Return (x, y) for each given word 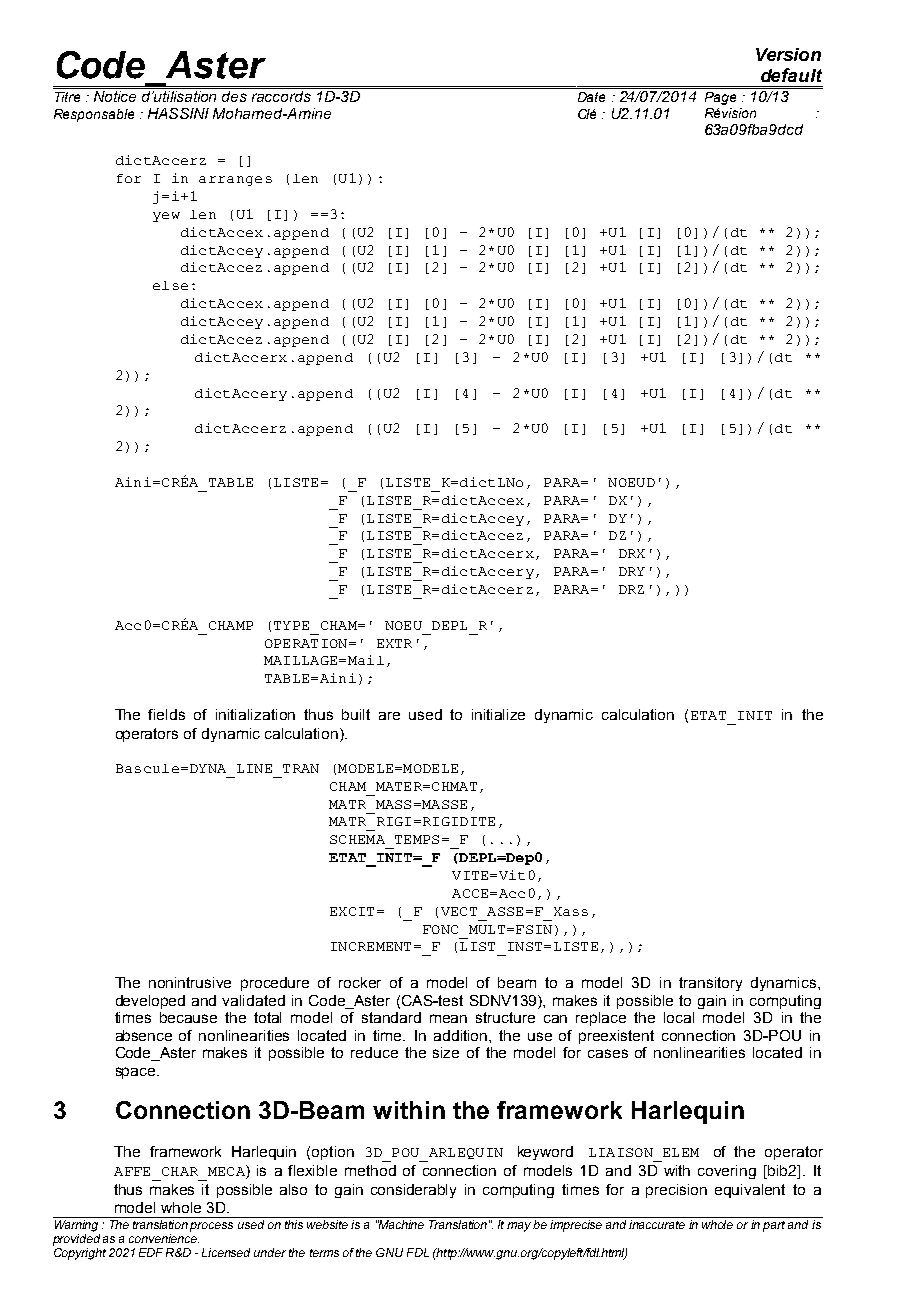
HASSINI (178, 113)
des (235, 95)
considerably (413, 1191)
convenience (164, 1238)
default (791, 75)
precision (676, 1191)
